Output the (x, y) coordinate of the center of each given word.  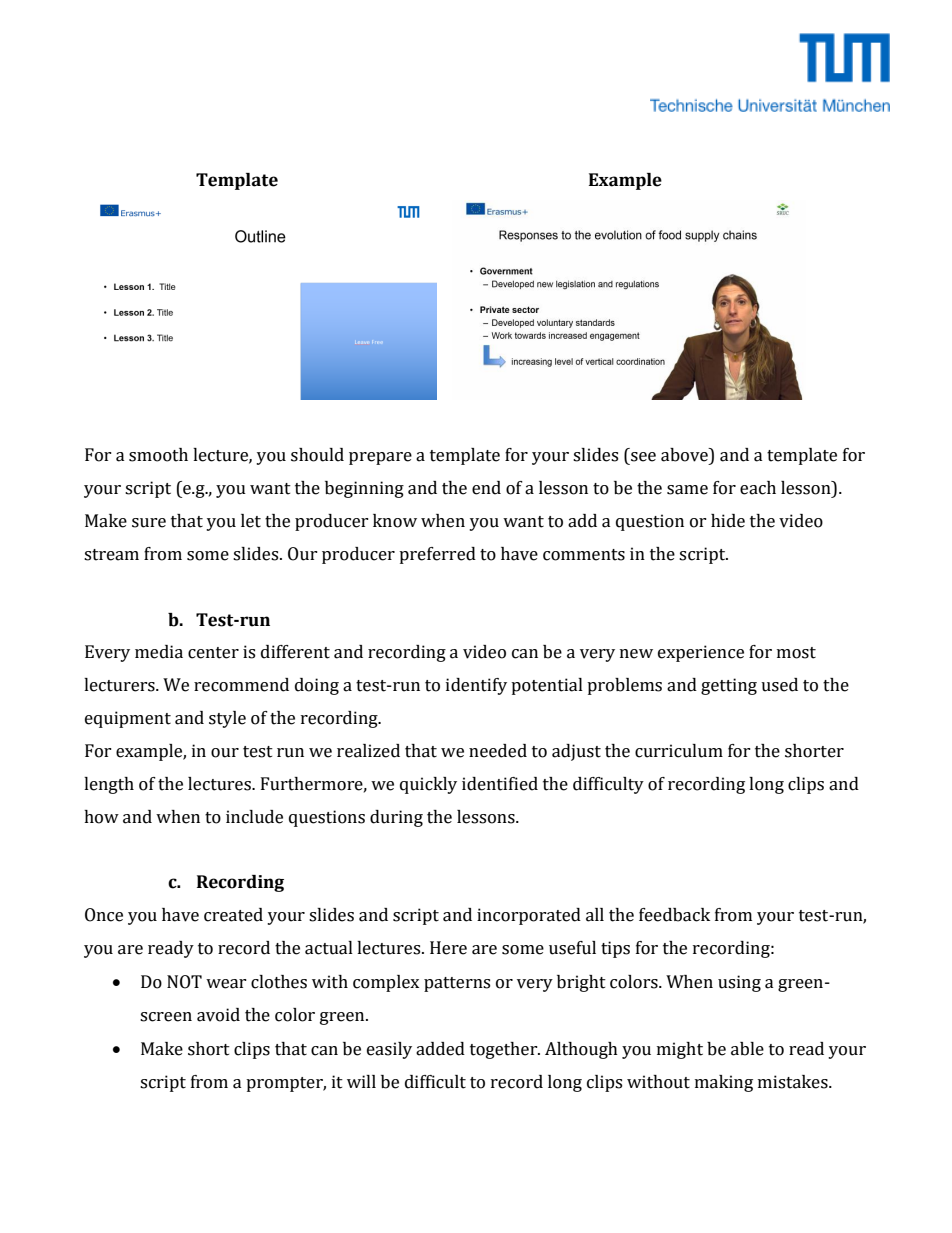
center (213, 653)
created (233, 915)
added (440, 1049)
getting (729, 686)
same (687, 490)
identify (476, 686)
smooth (158, 455)
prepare (380, 458)
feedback (674, 915)
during (396, 818)
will (361, 1081)
